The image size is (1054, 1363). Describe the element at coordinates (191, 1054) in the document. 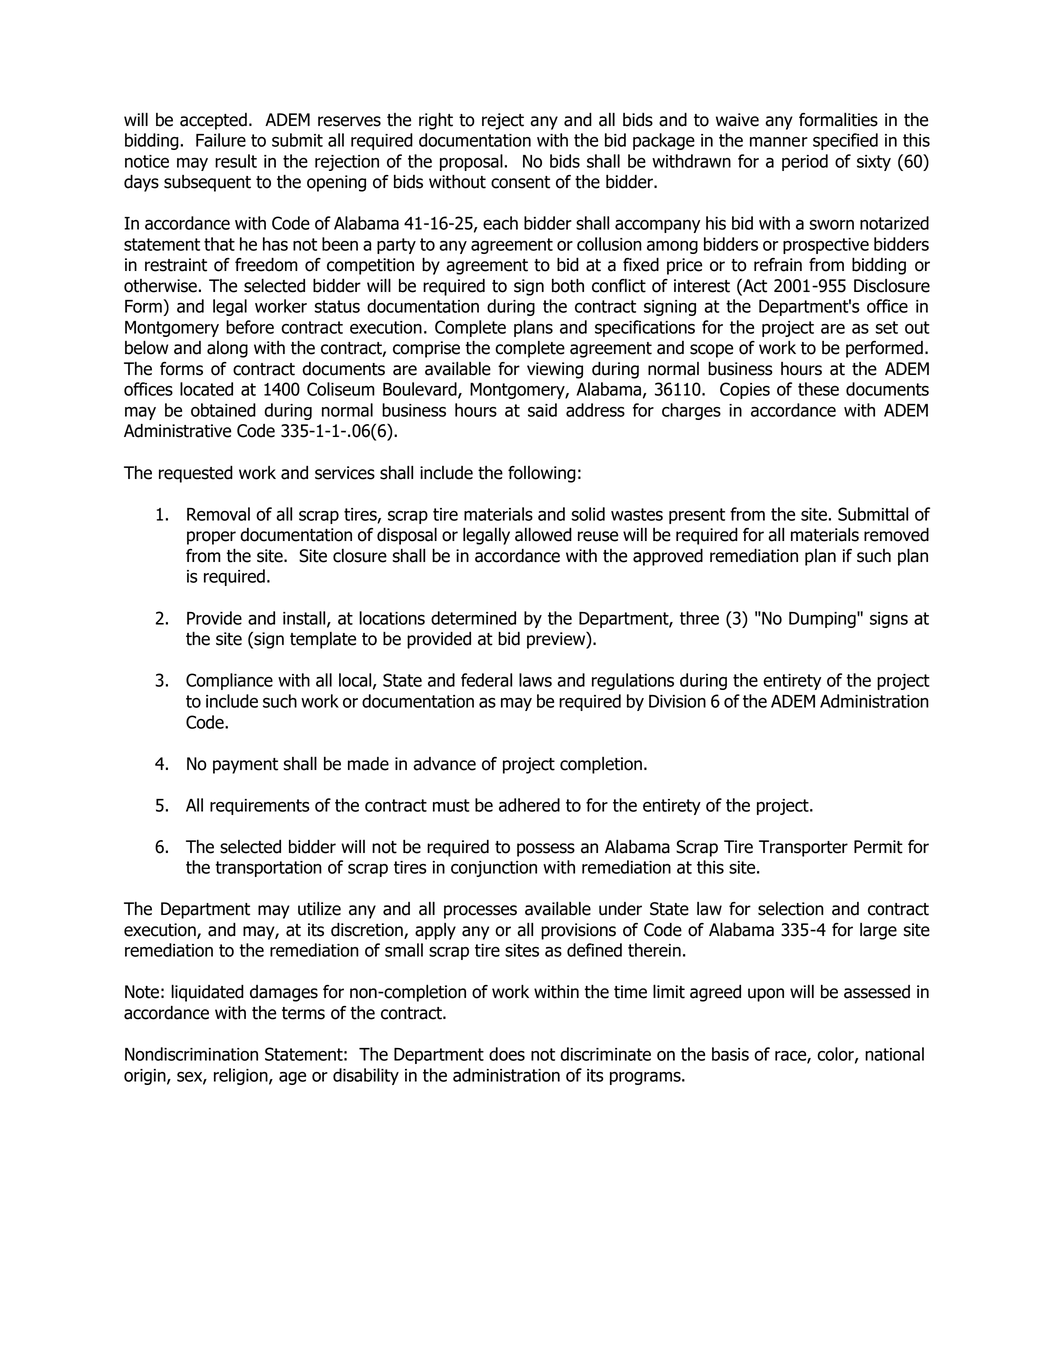

I see `Nondiscrimination` at that location.
